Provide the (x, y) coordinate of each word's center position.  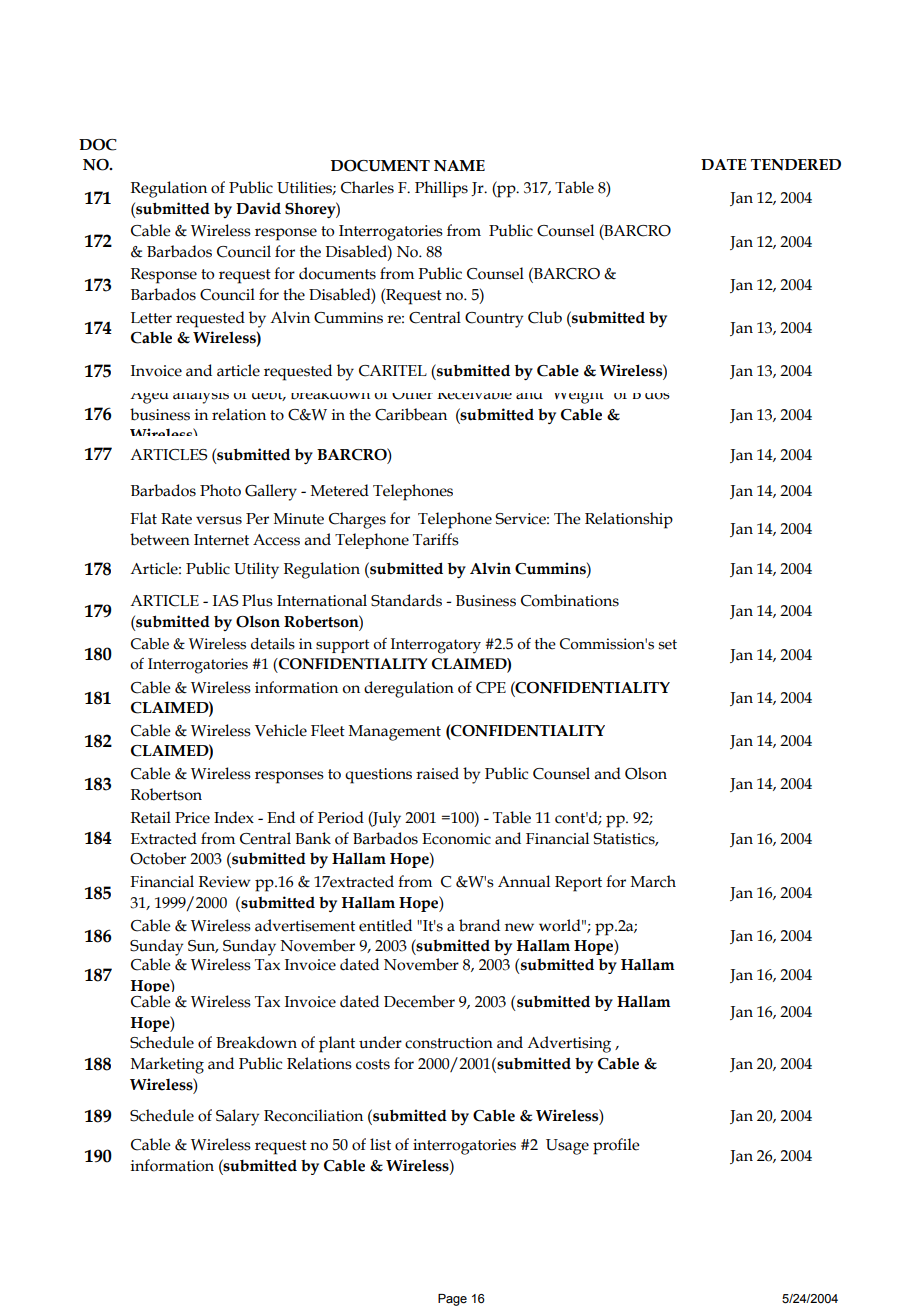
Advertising (569, 1044)
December (419, 1001)
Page (452, 1300)
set (668, 644)
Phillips (441, 189)
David (258, 208)
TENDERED (796, 165)
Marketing (167, 1065)
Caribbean (411, 414)
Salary (238, 1117)
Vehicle (281, 730)
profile (616, 1146)
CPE (491, 688)
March (653, 881)
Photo (220, 490)
